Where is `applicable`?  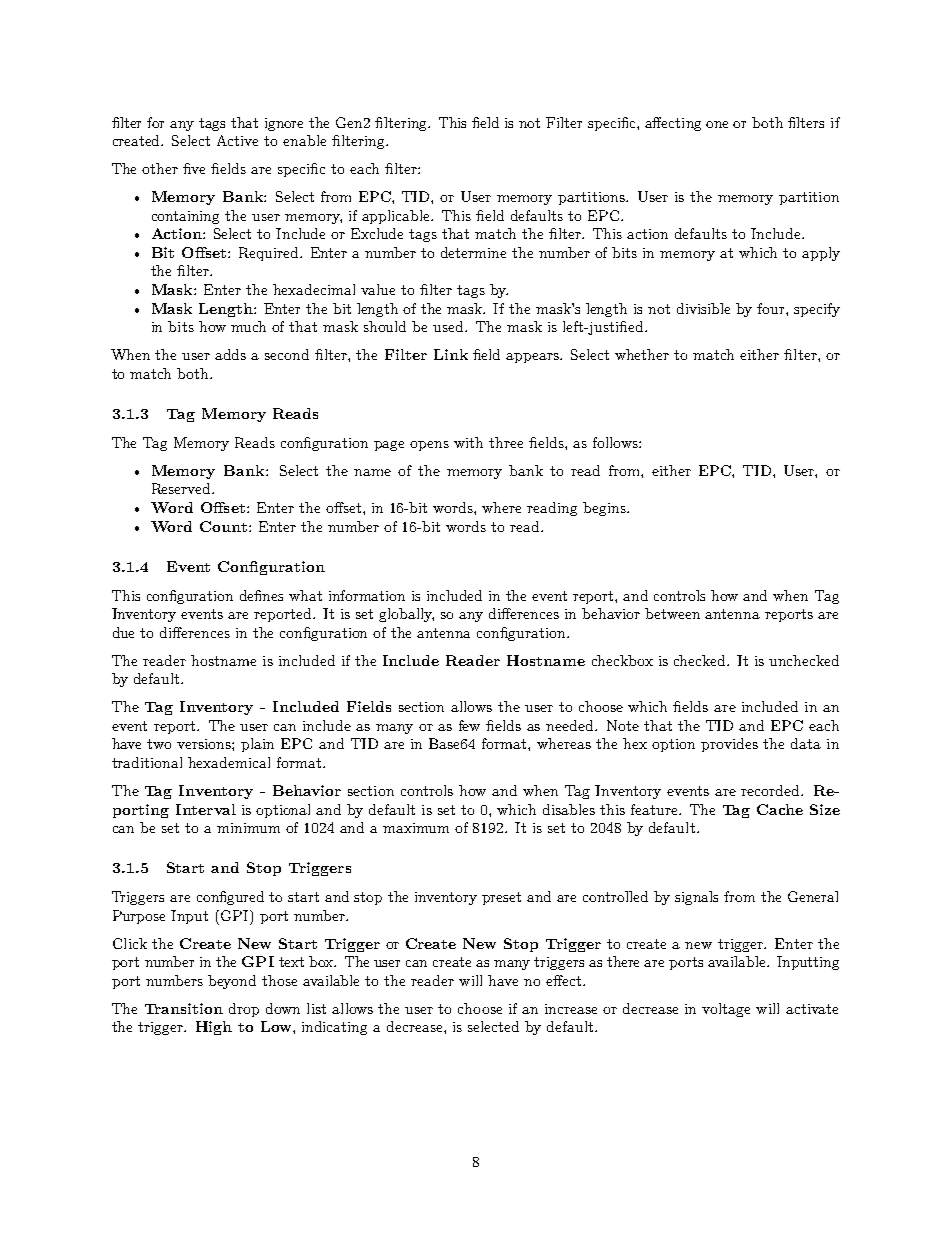 applicable is located at coordinates (397, 217).
